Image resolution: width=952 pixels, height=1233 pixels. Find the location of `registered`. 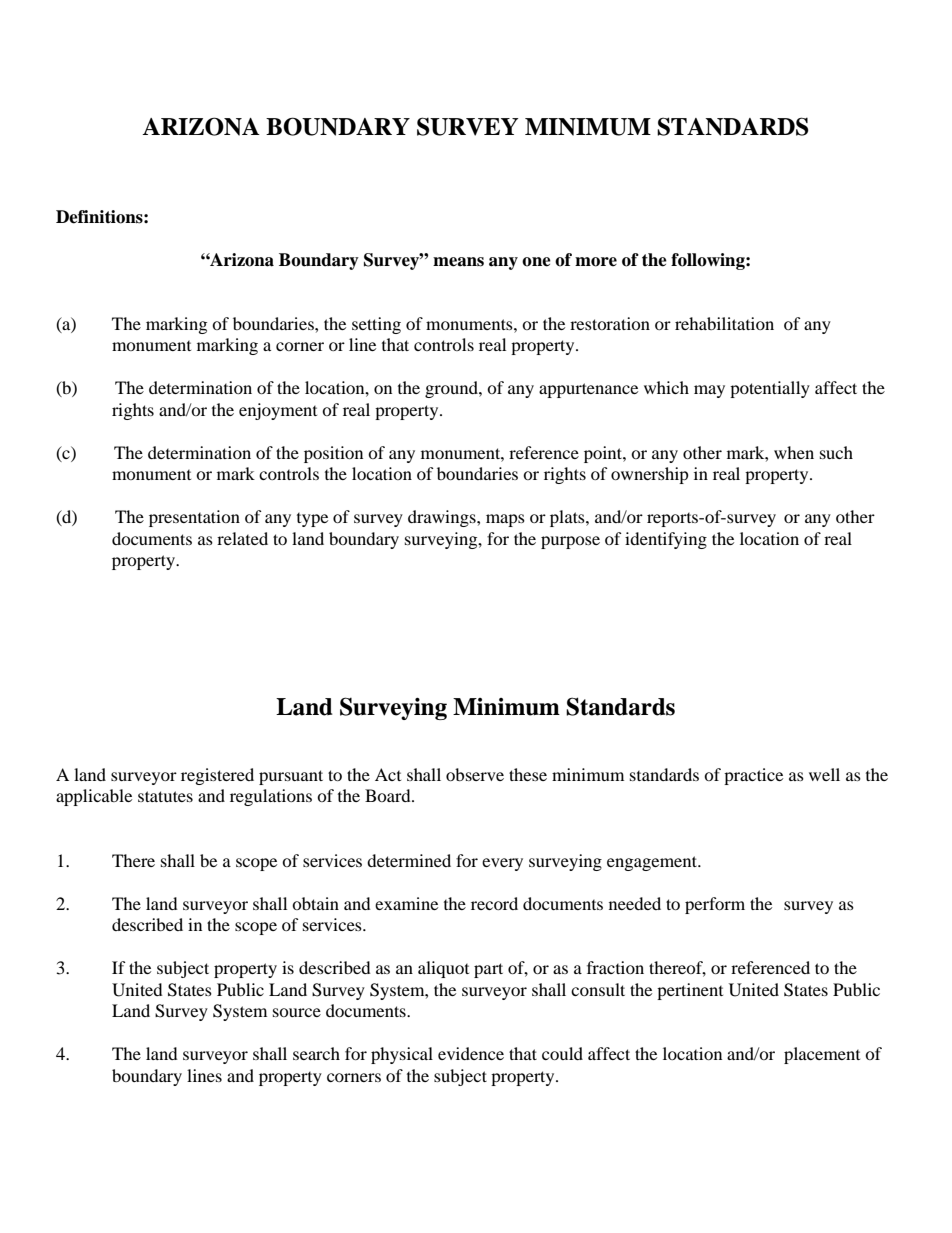

registered is located at coordinates (217, 776).
